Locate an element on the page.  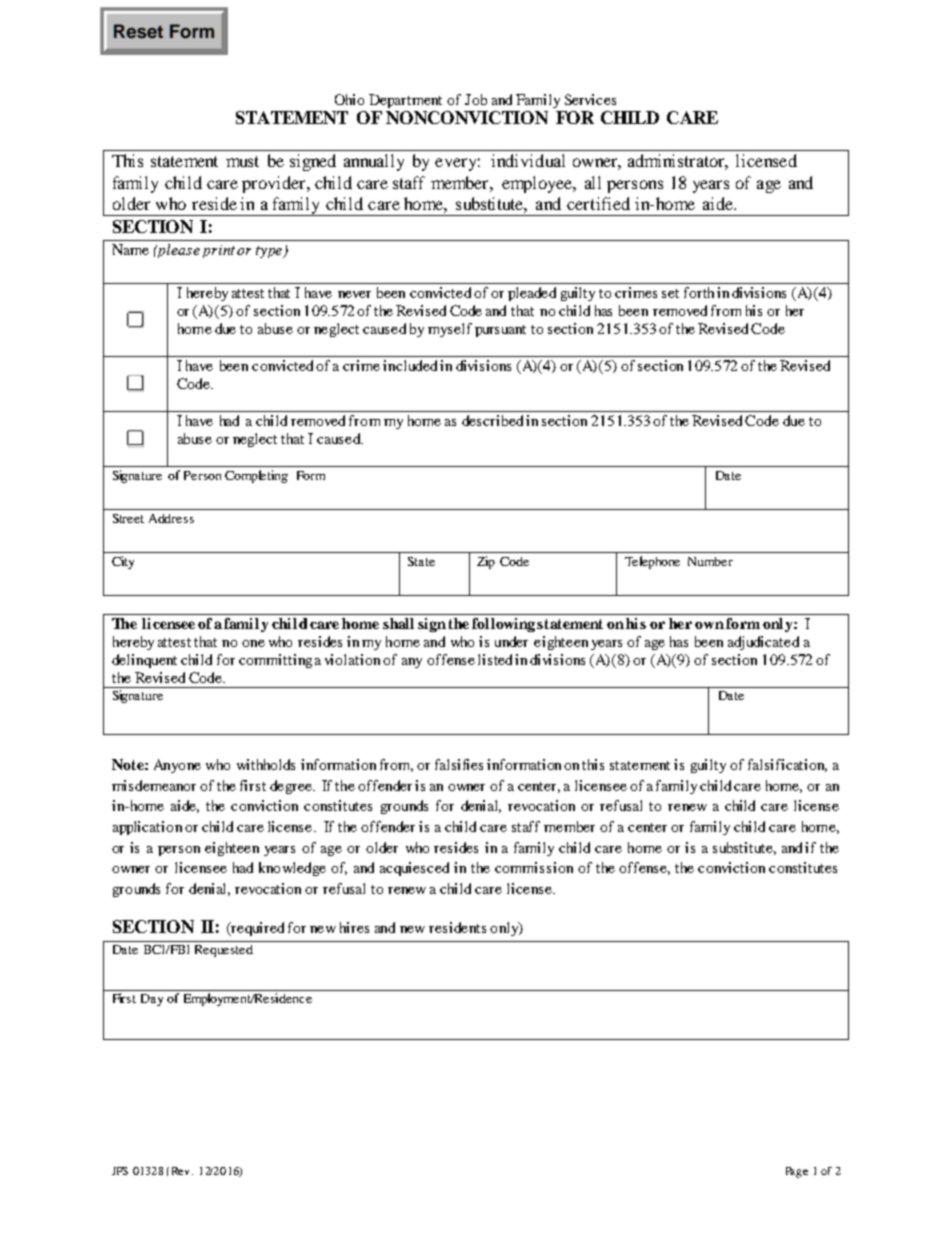
administrator is located at coordinates (678, 162).
